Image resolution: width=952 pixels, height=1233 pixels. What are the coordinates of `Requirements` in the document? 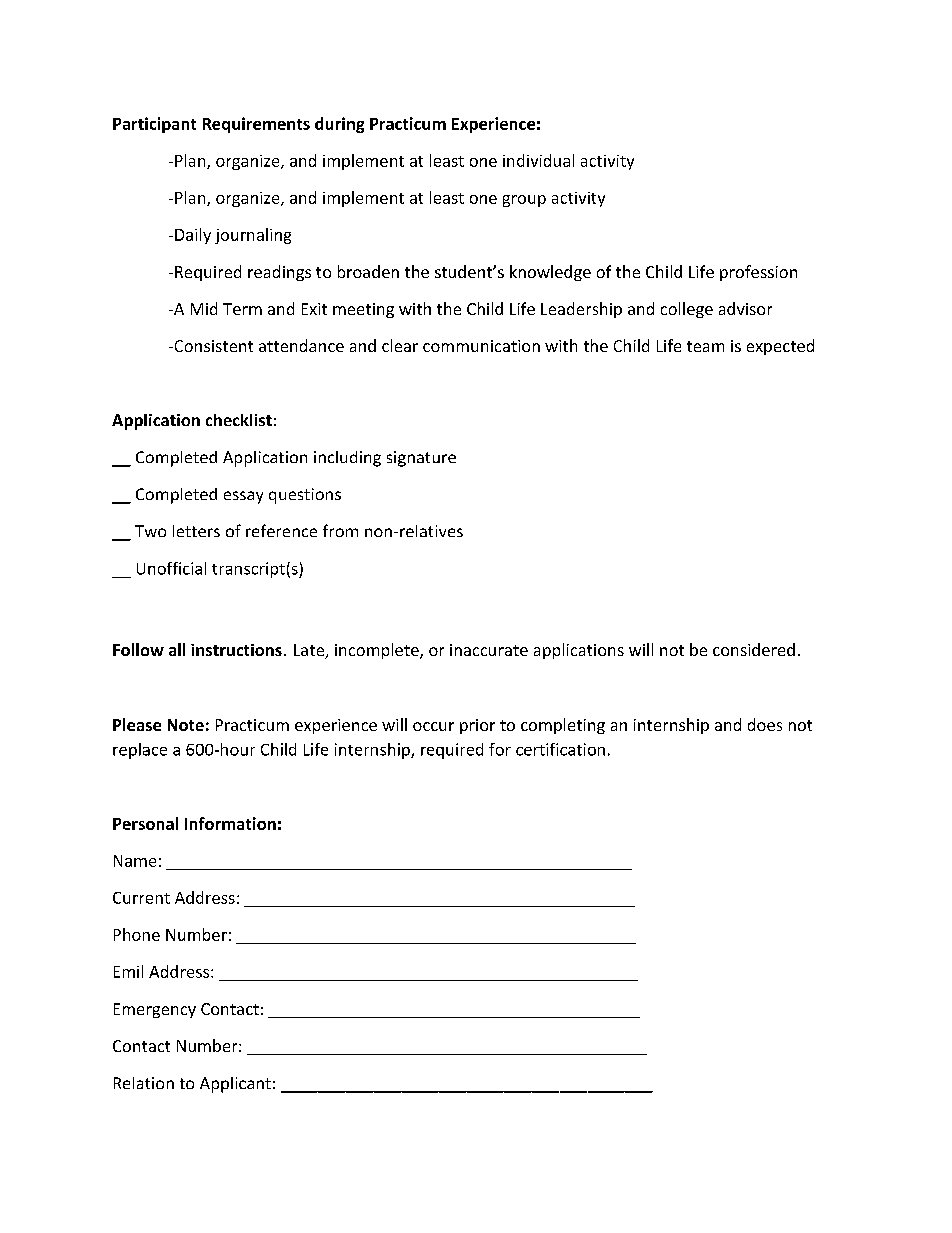 It's located at (256, 125).
